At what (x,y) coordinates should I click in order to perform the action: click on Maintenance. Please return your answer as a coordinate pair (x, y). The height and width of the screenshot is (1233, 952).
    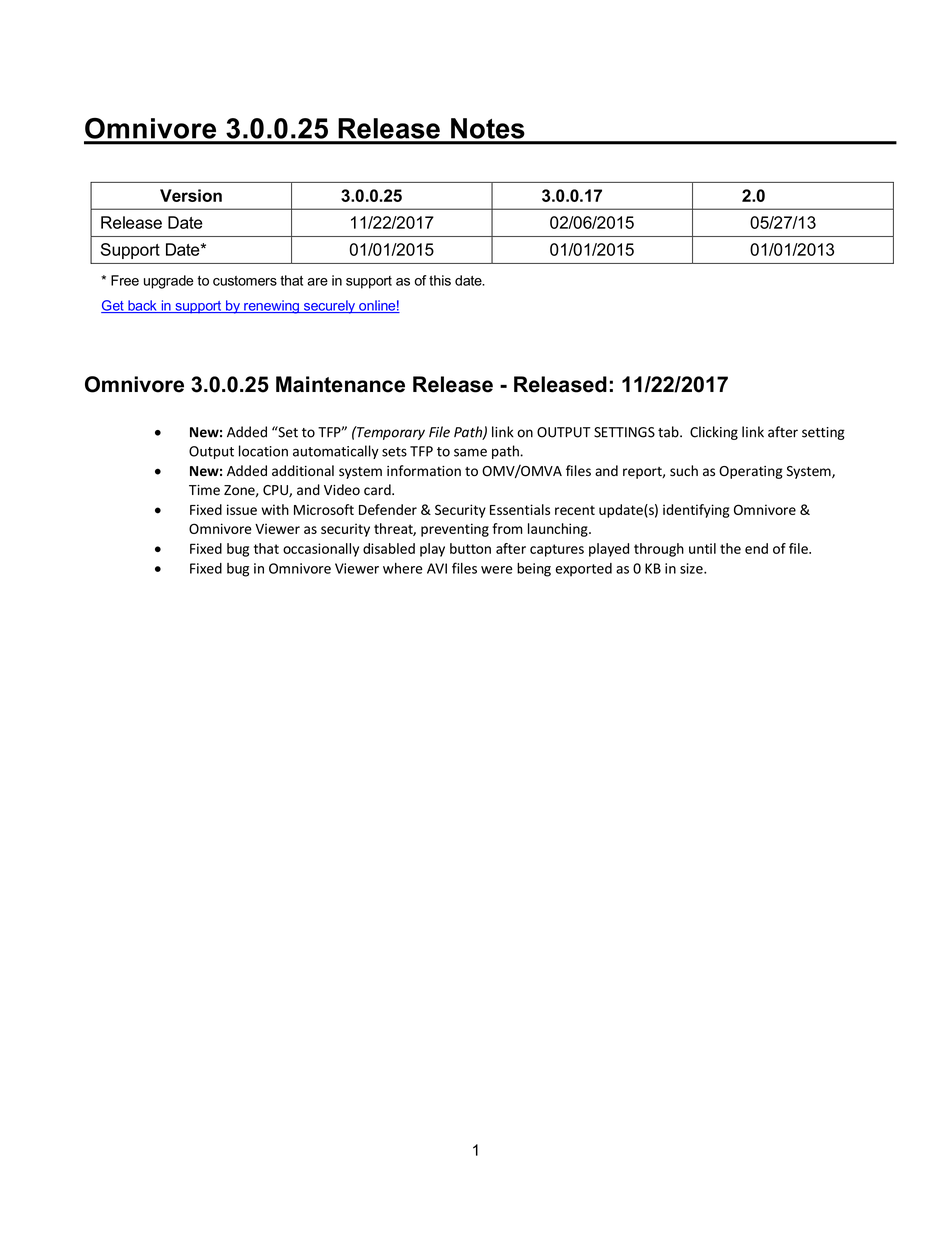
    Looking at the image, I should click on (340, 384).
